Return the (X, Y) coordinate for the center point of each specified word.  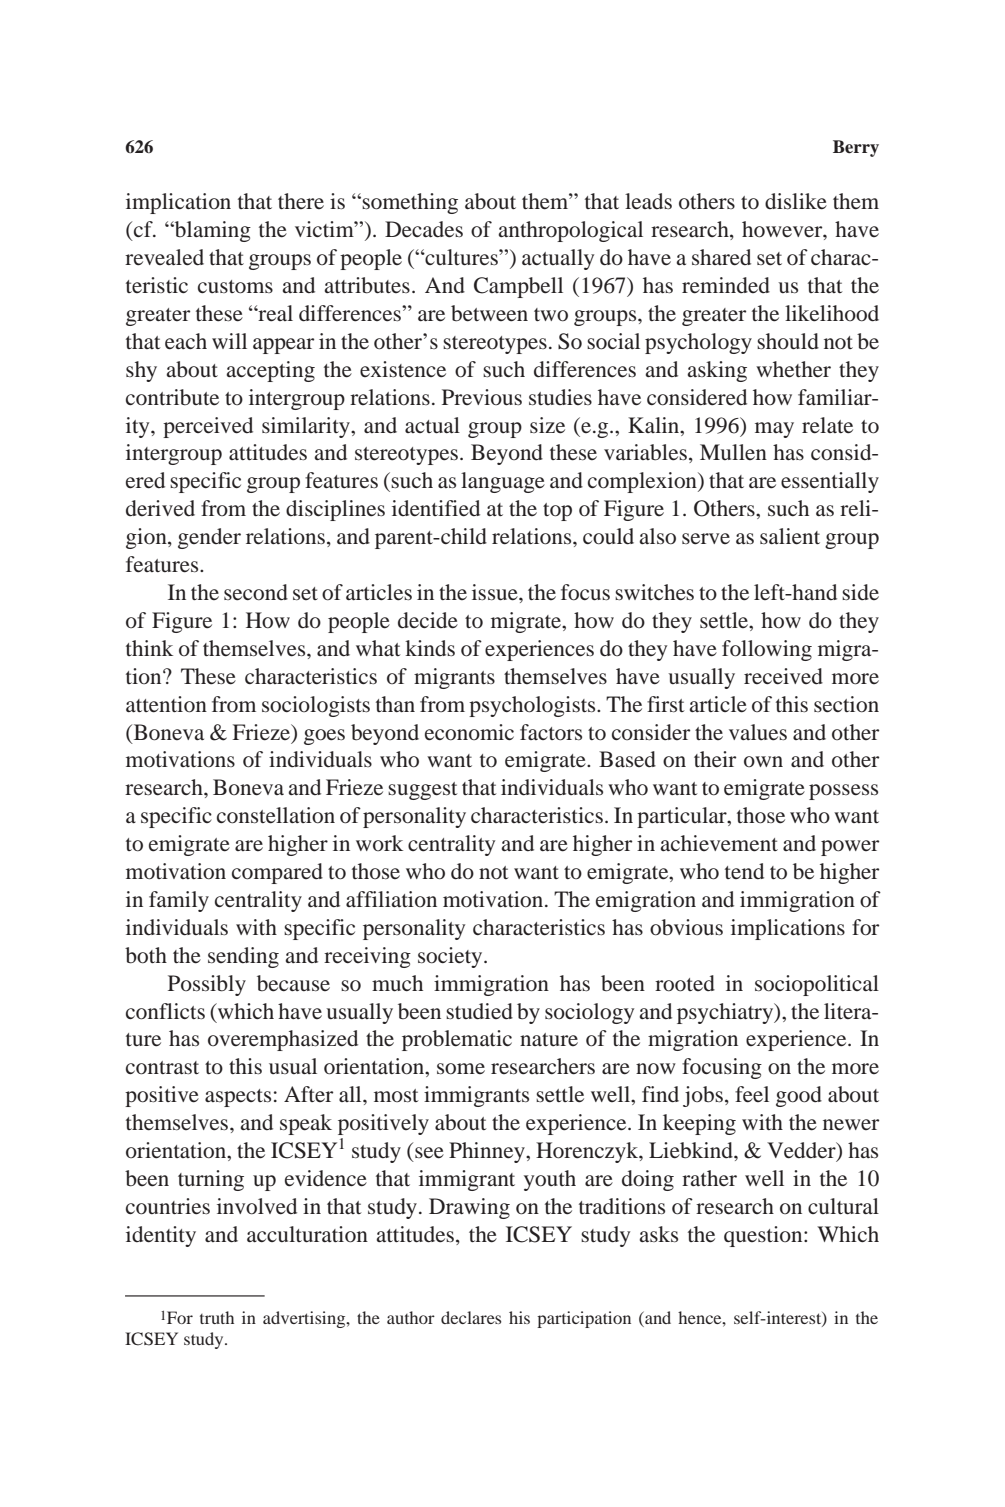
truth (217, 1317)
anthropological (570, 231)
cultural (843, 1206)
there (301, 201)
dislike (796, 201)
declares (471, 1317)
